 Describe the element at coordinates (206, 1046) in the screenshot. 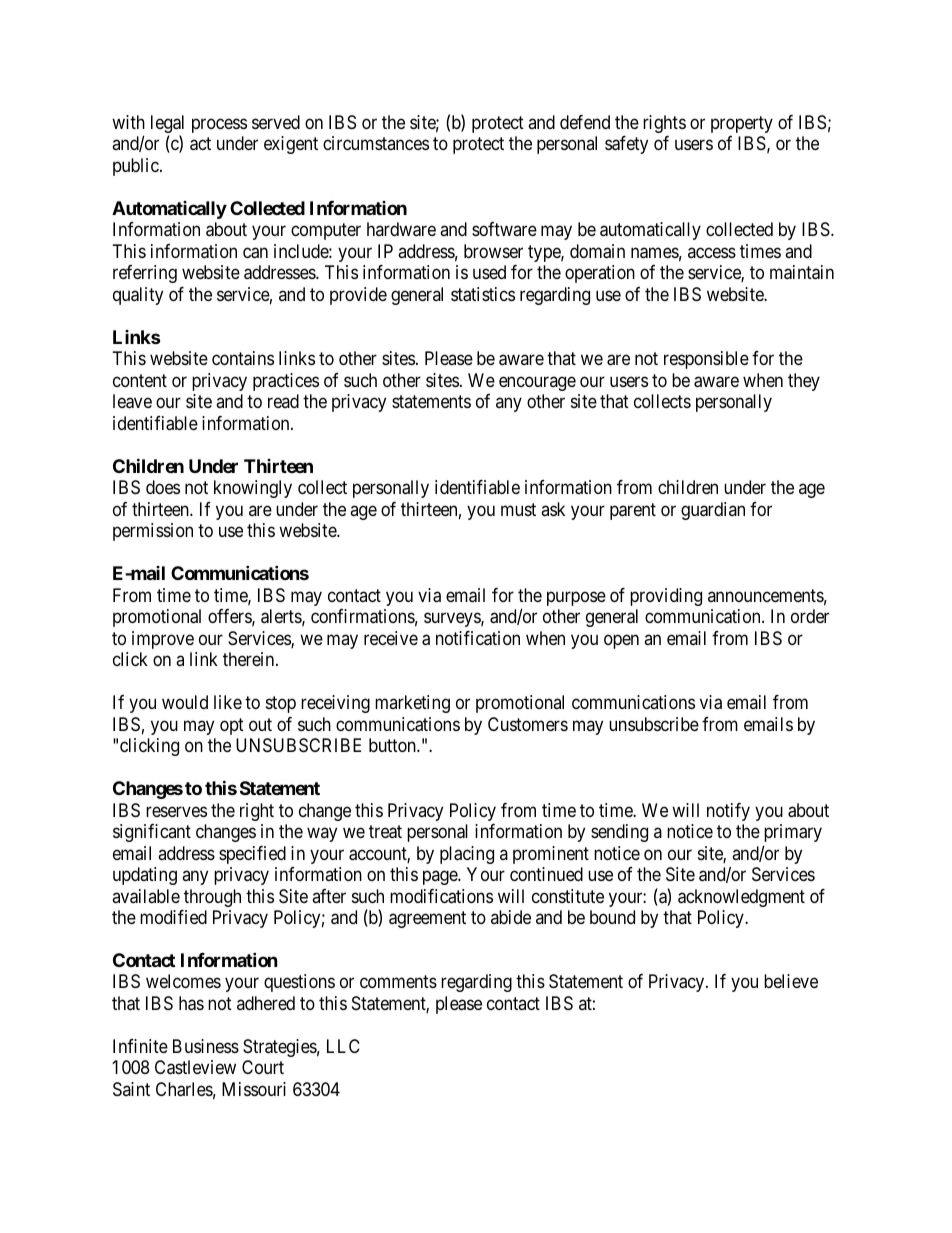

I see `Business` at that location.
